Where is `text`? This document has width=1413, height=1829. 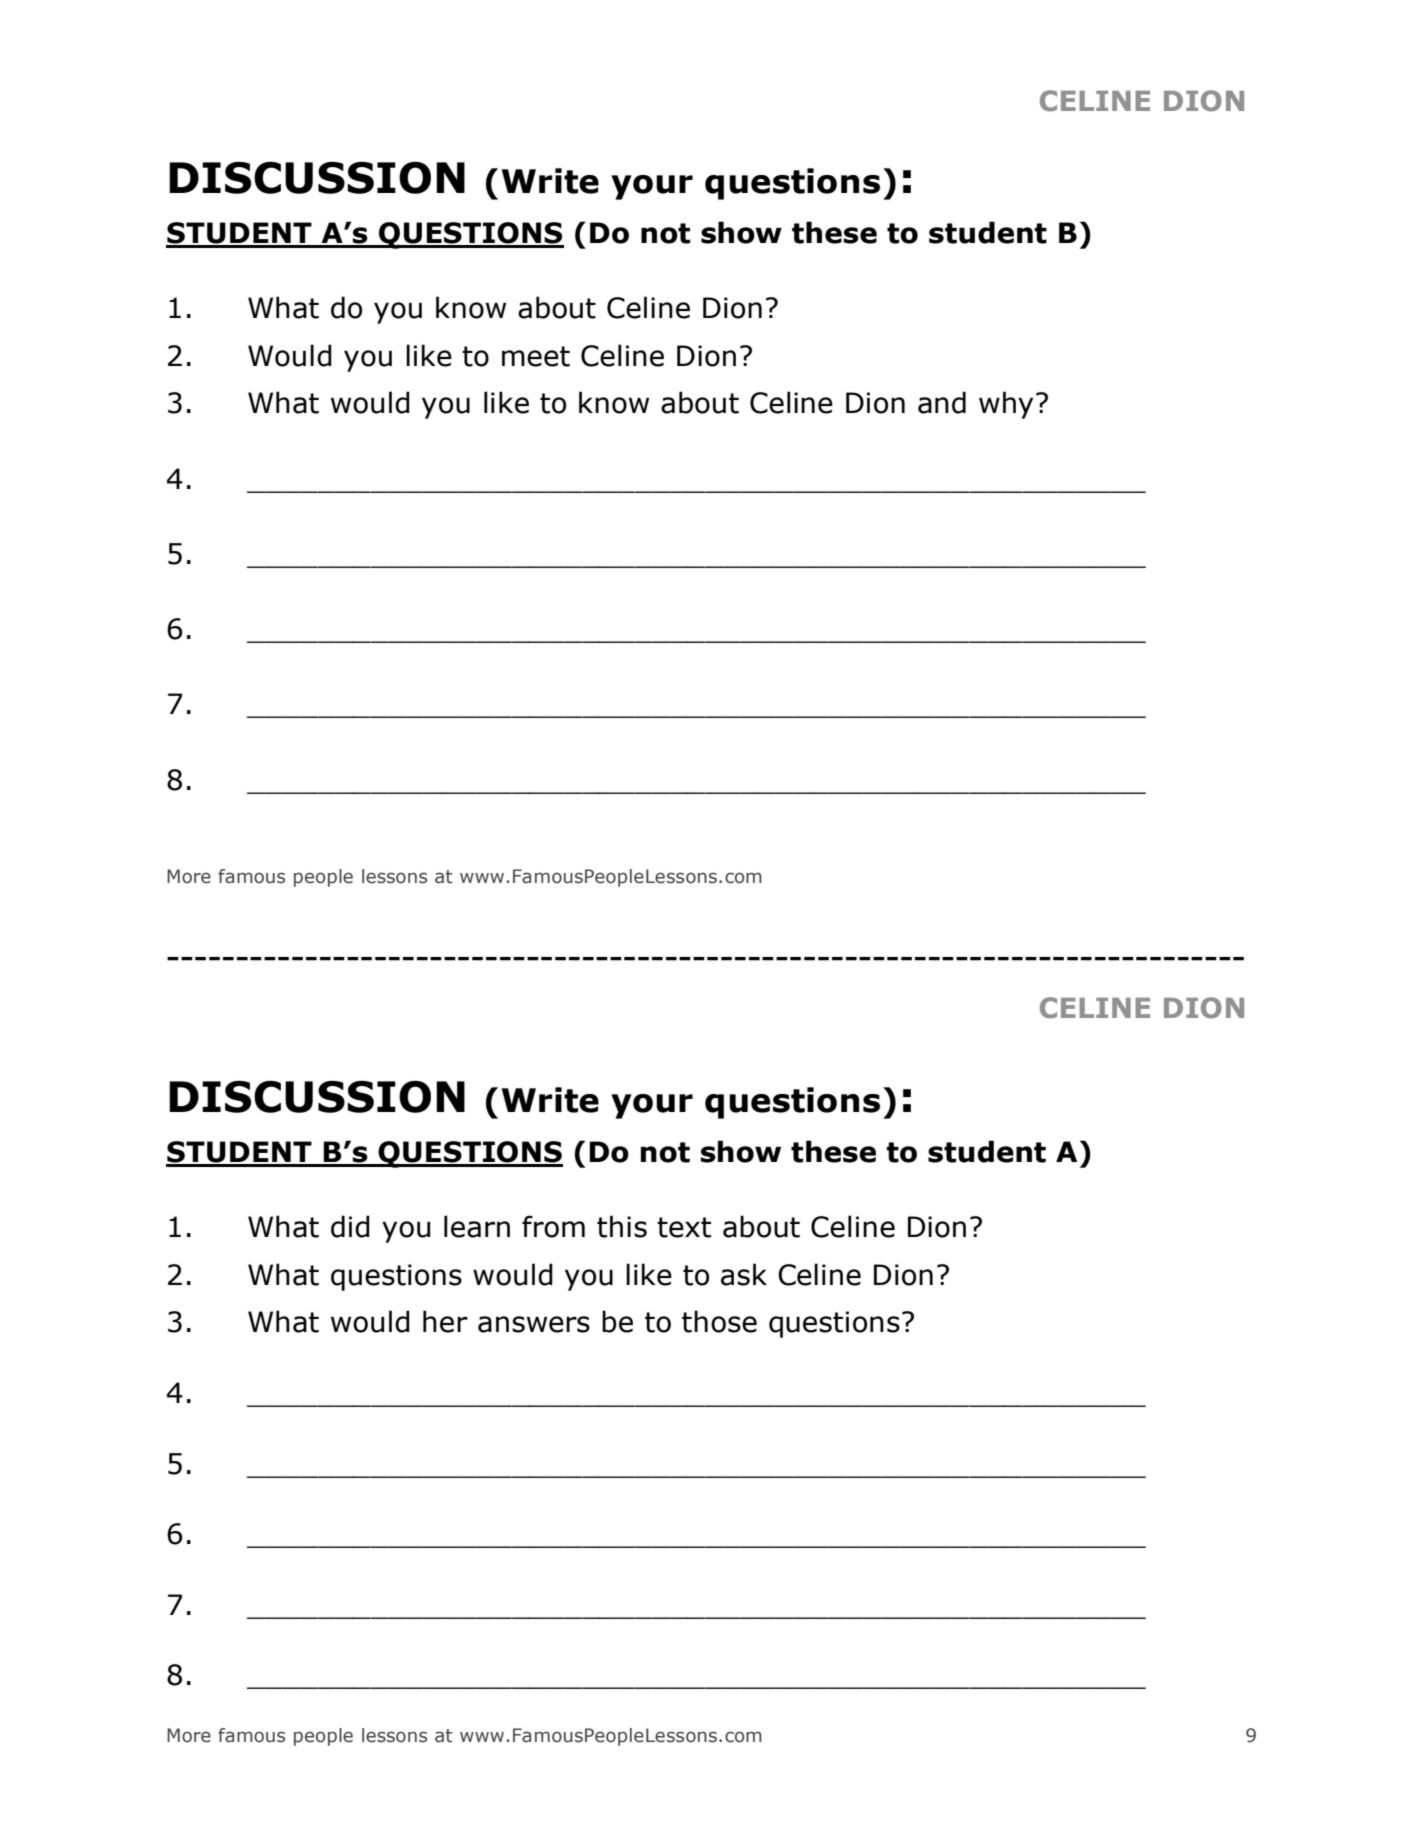 text is located at coordinates (684, 1227).
